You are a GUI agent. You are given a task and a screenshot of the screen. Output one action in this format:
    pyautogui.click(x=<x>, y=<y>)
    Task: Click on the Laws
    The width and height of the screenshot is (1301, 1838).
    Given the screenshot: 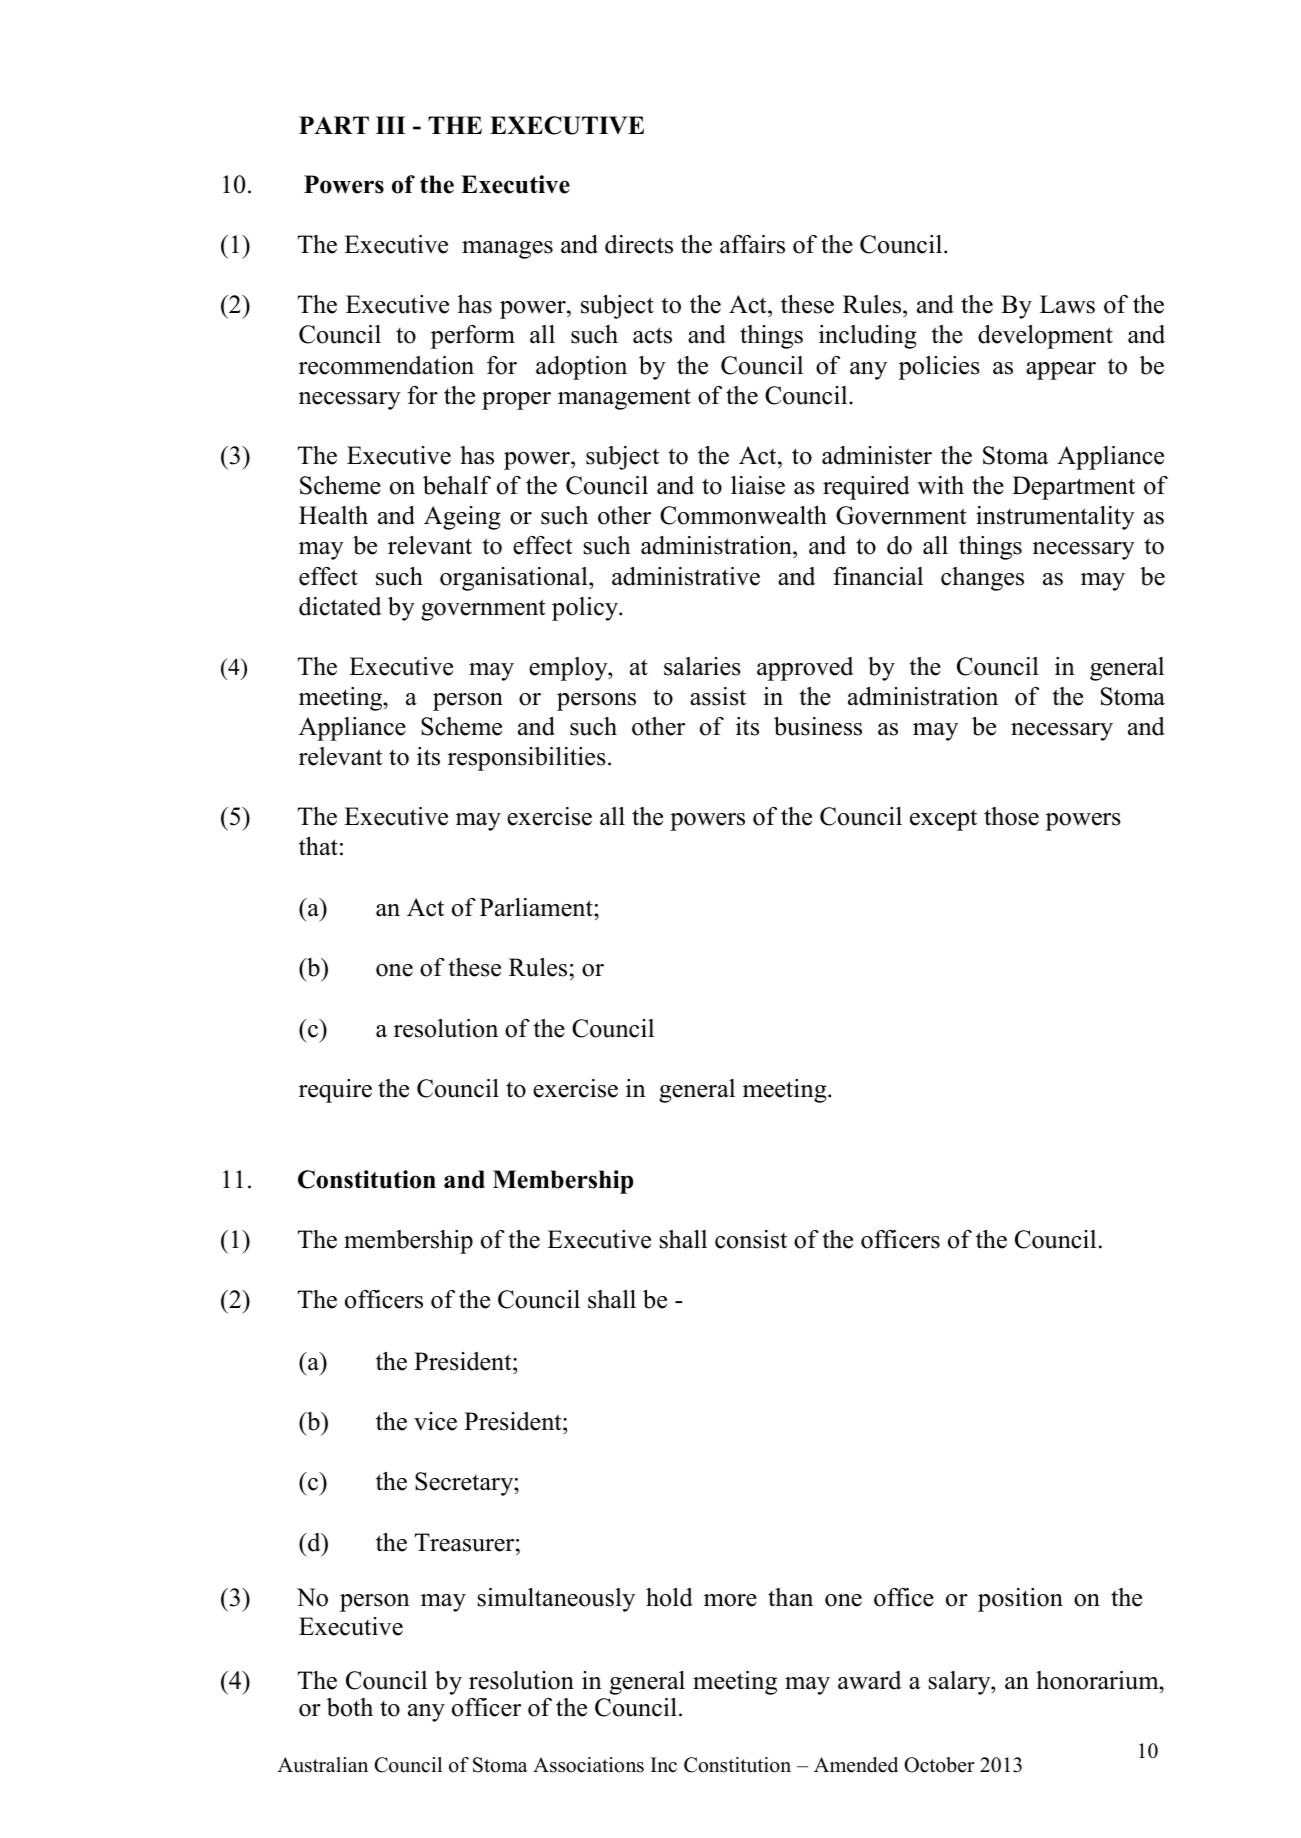 What is the action you would take?
    pyautogui.click(x=1067, y=304)
